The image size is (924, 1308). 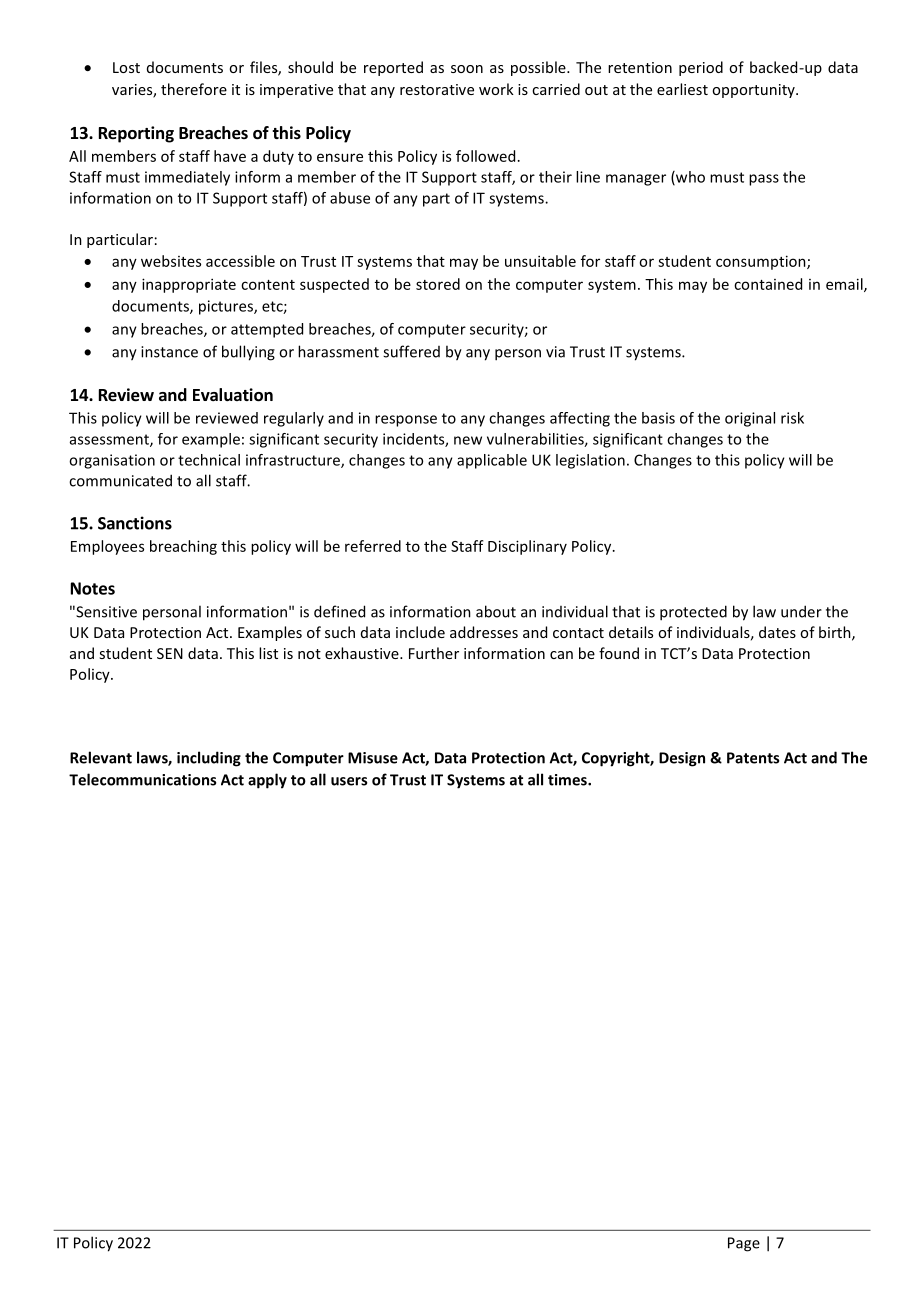 What do you see at coordinates (411, 351) in the screenshot?
I see `suffered` at bounding box center [411, 351].
